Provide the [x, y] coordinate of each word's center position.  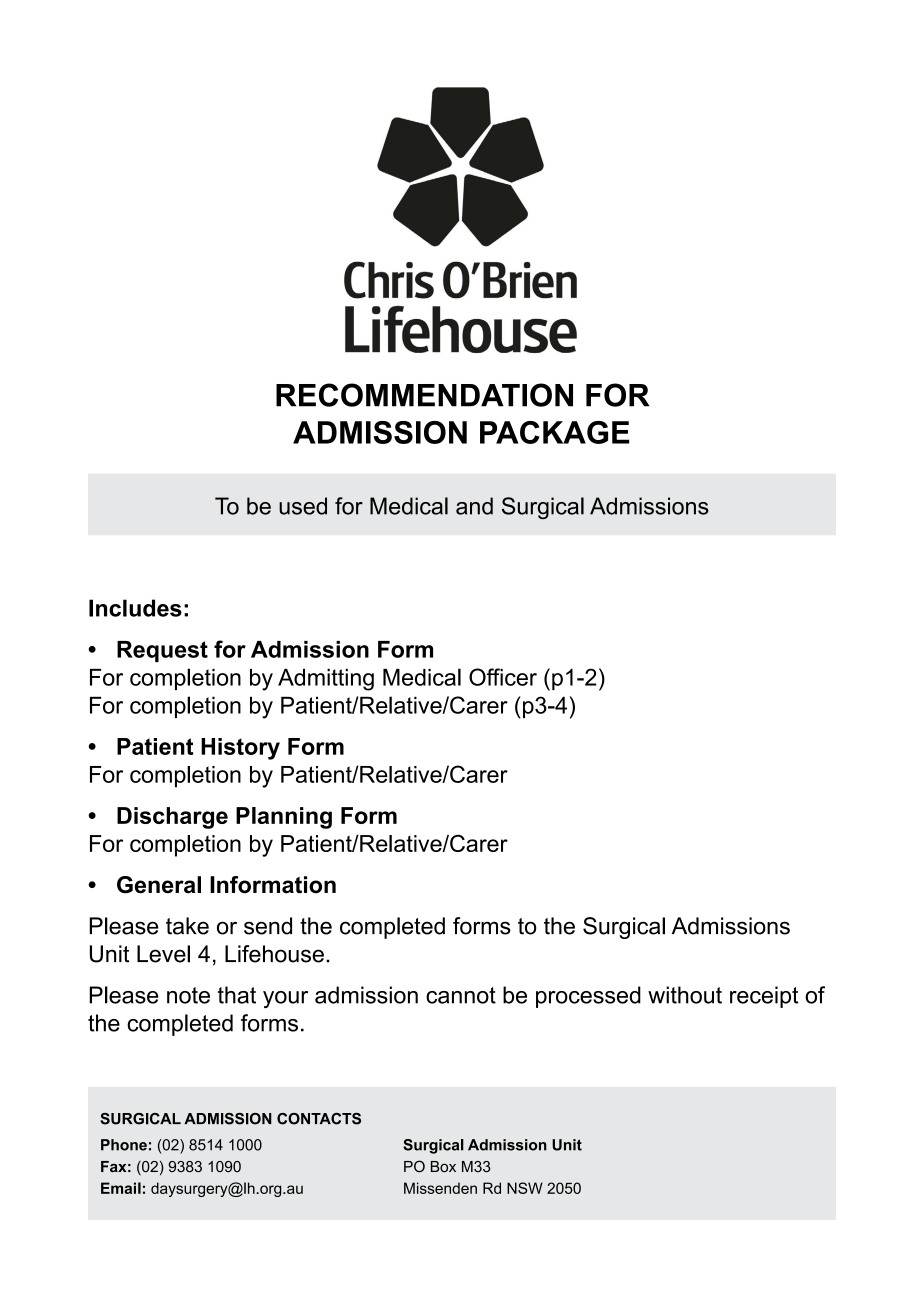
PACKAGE [554, 432]
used [303, 506]
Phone [124, 1145]
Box [443, 1166]
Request [162, 651]
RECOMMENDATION [424, 395]
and [474, 506]
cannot [461, 995]
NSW [525, 1188]
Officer [503, 677]
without [685, 995]
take [187, 926]
